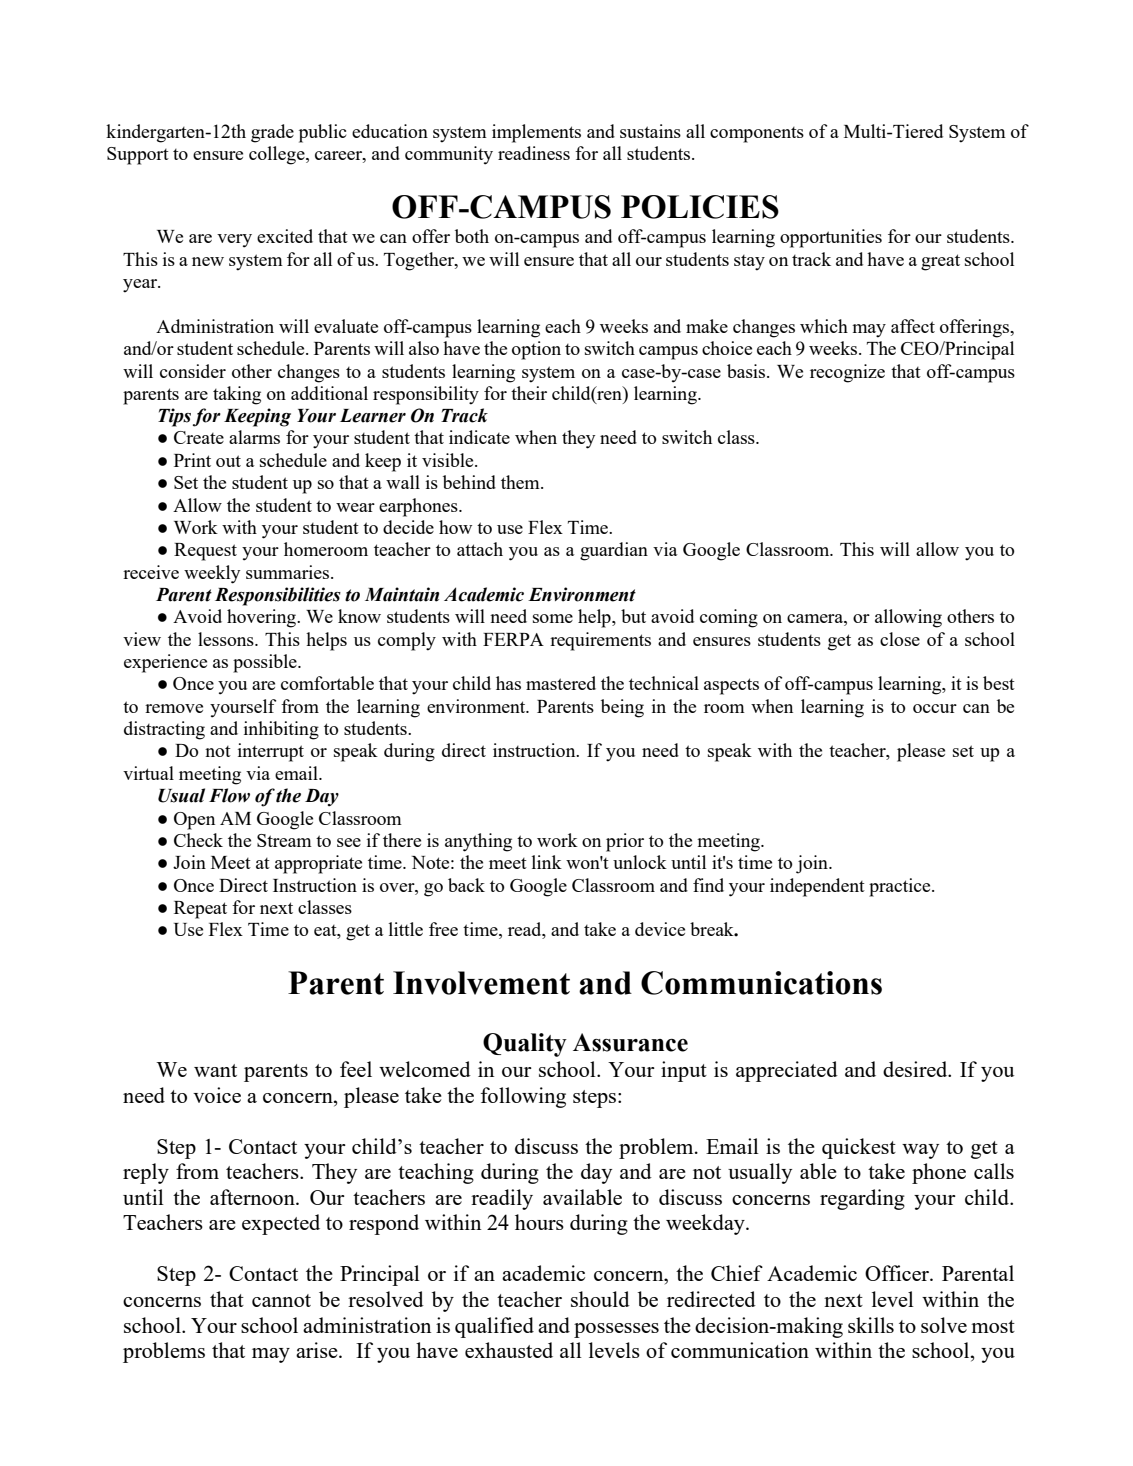 Image resolution: width=1133 pixels, height=1466 pixels. Describe the element at coordinates (281, 1300) in the screenshot. I see `cannot` at that location.
